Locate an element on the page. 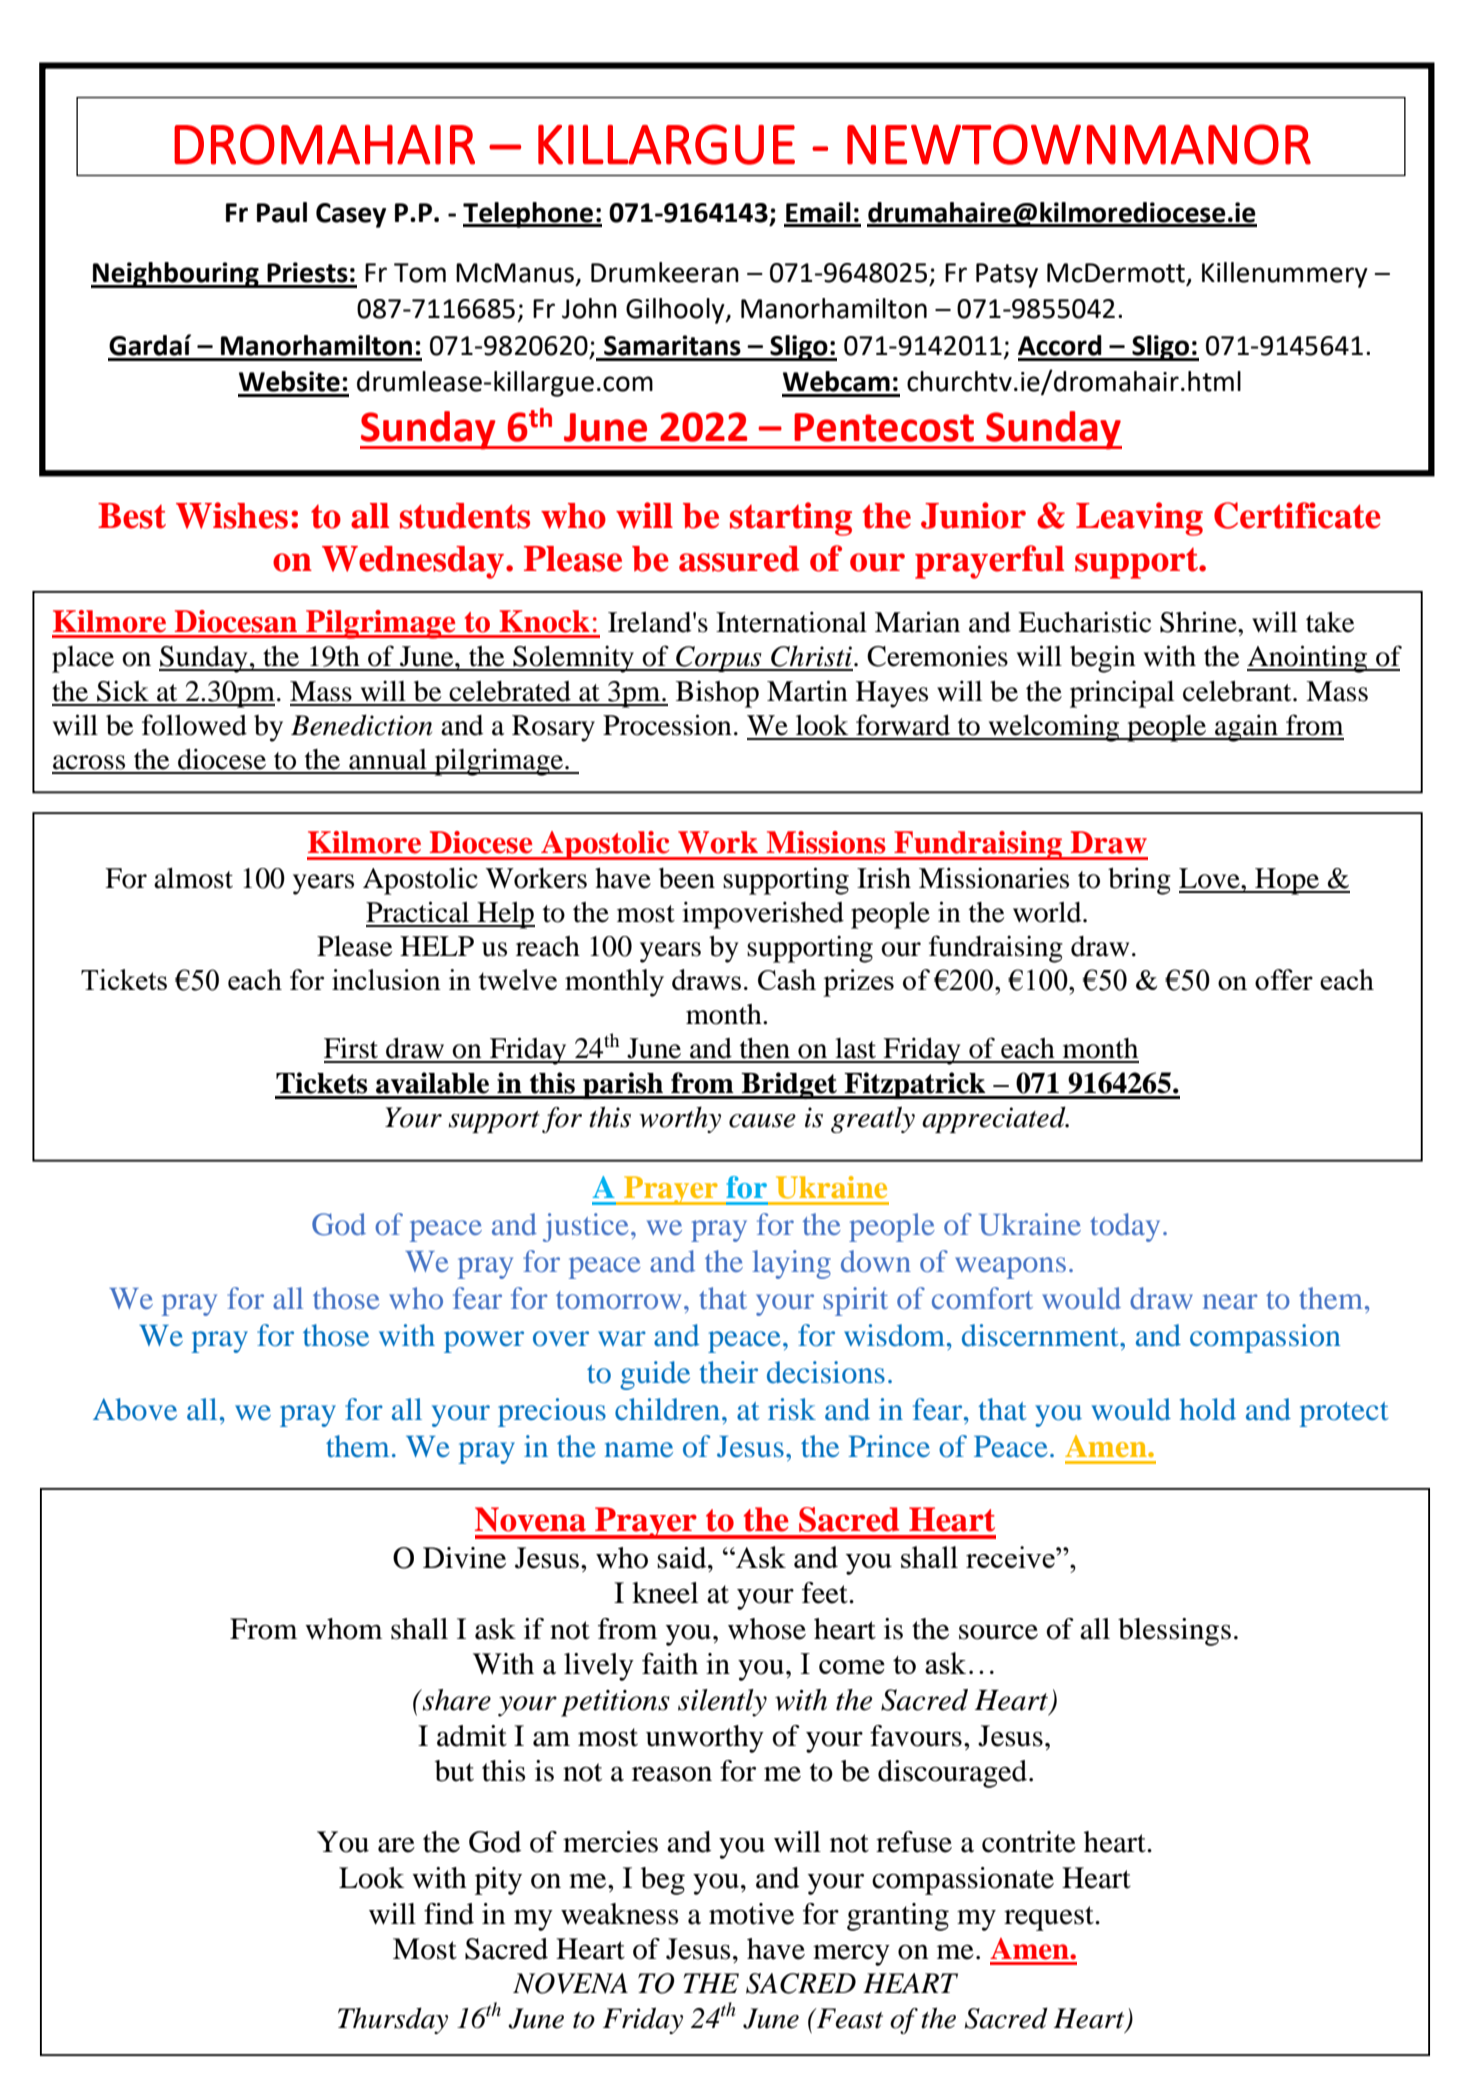  offer is located at coordinates (1284, 979).
